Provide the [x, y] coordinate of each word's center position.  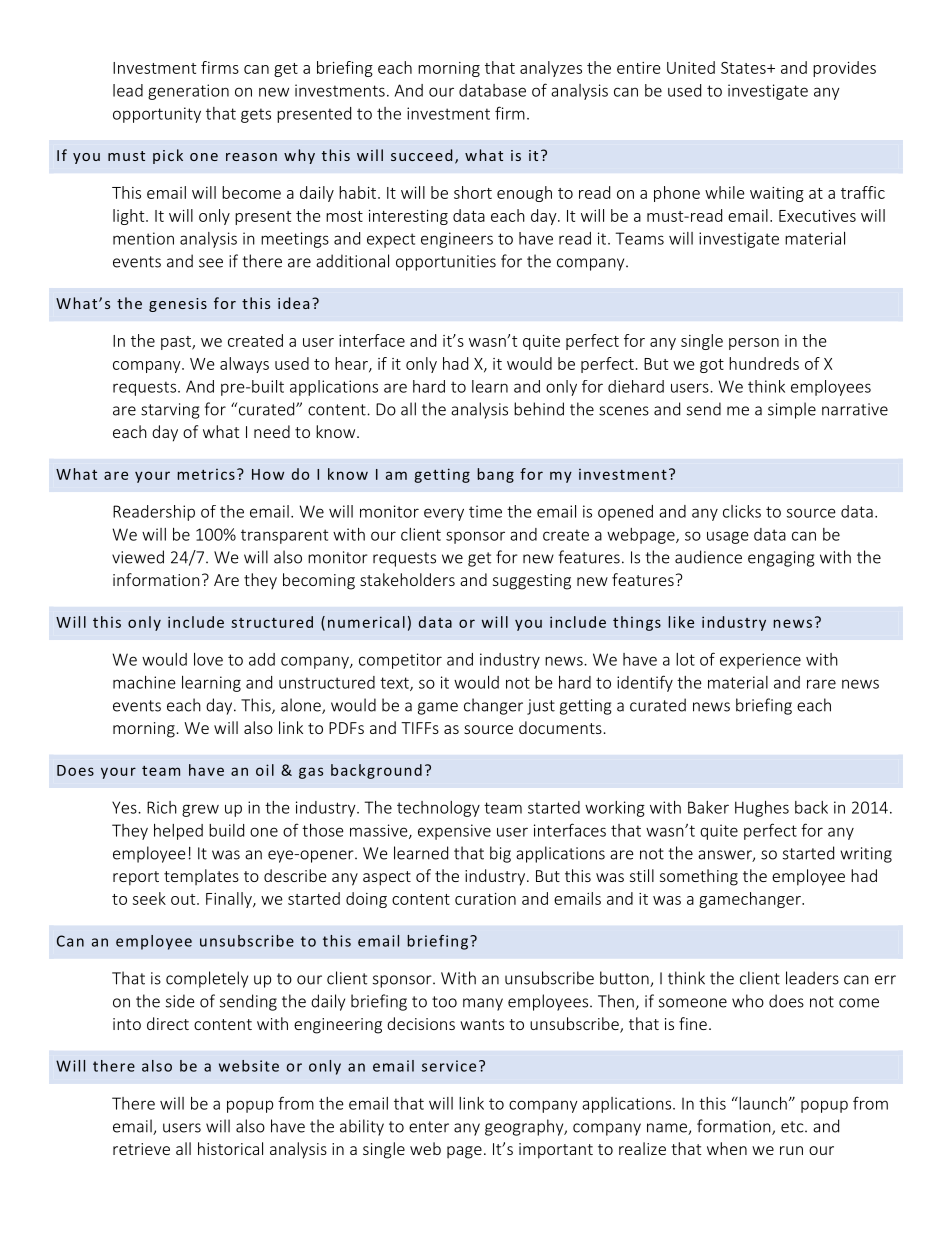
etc [793, 1127]
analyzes [551, 69]
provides [844, 69]
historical [230, 1148]
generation [188, 92]
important [556, 1151]
